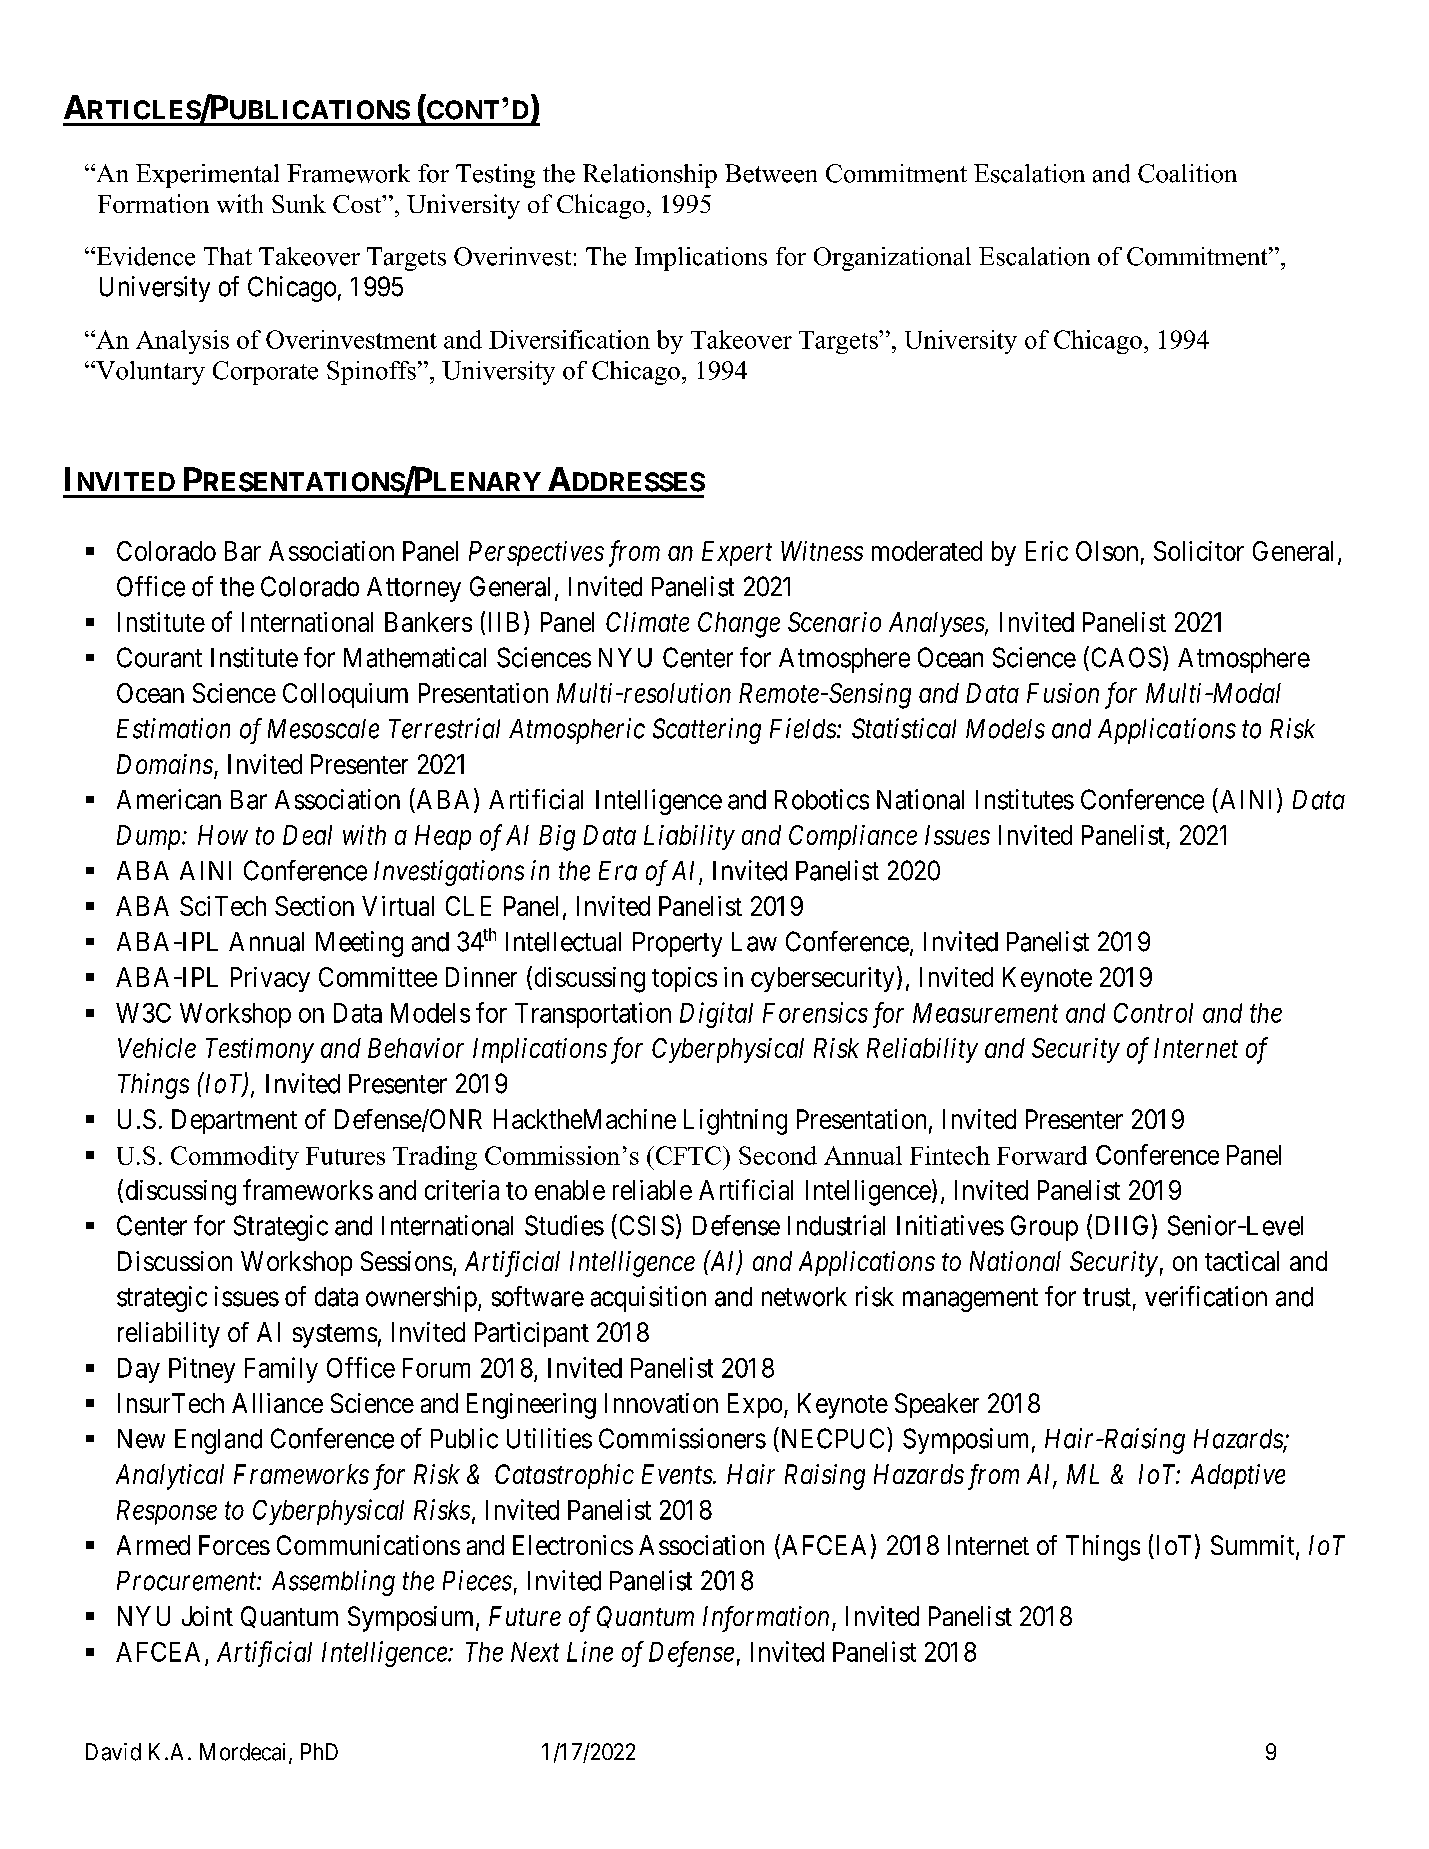 This image has width=1429, height=1849. Describe the element at coordinates (650, 176) in the image. I see `Relationship` at that location.
